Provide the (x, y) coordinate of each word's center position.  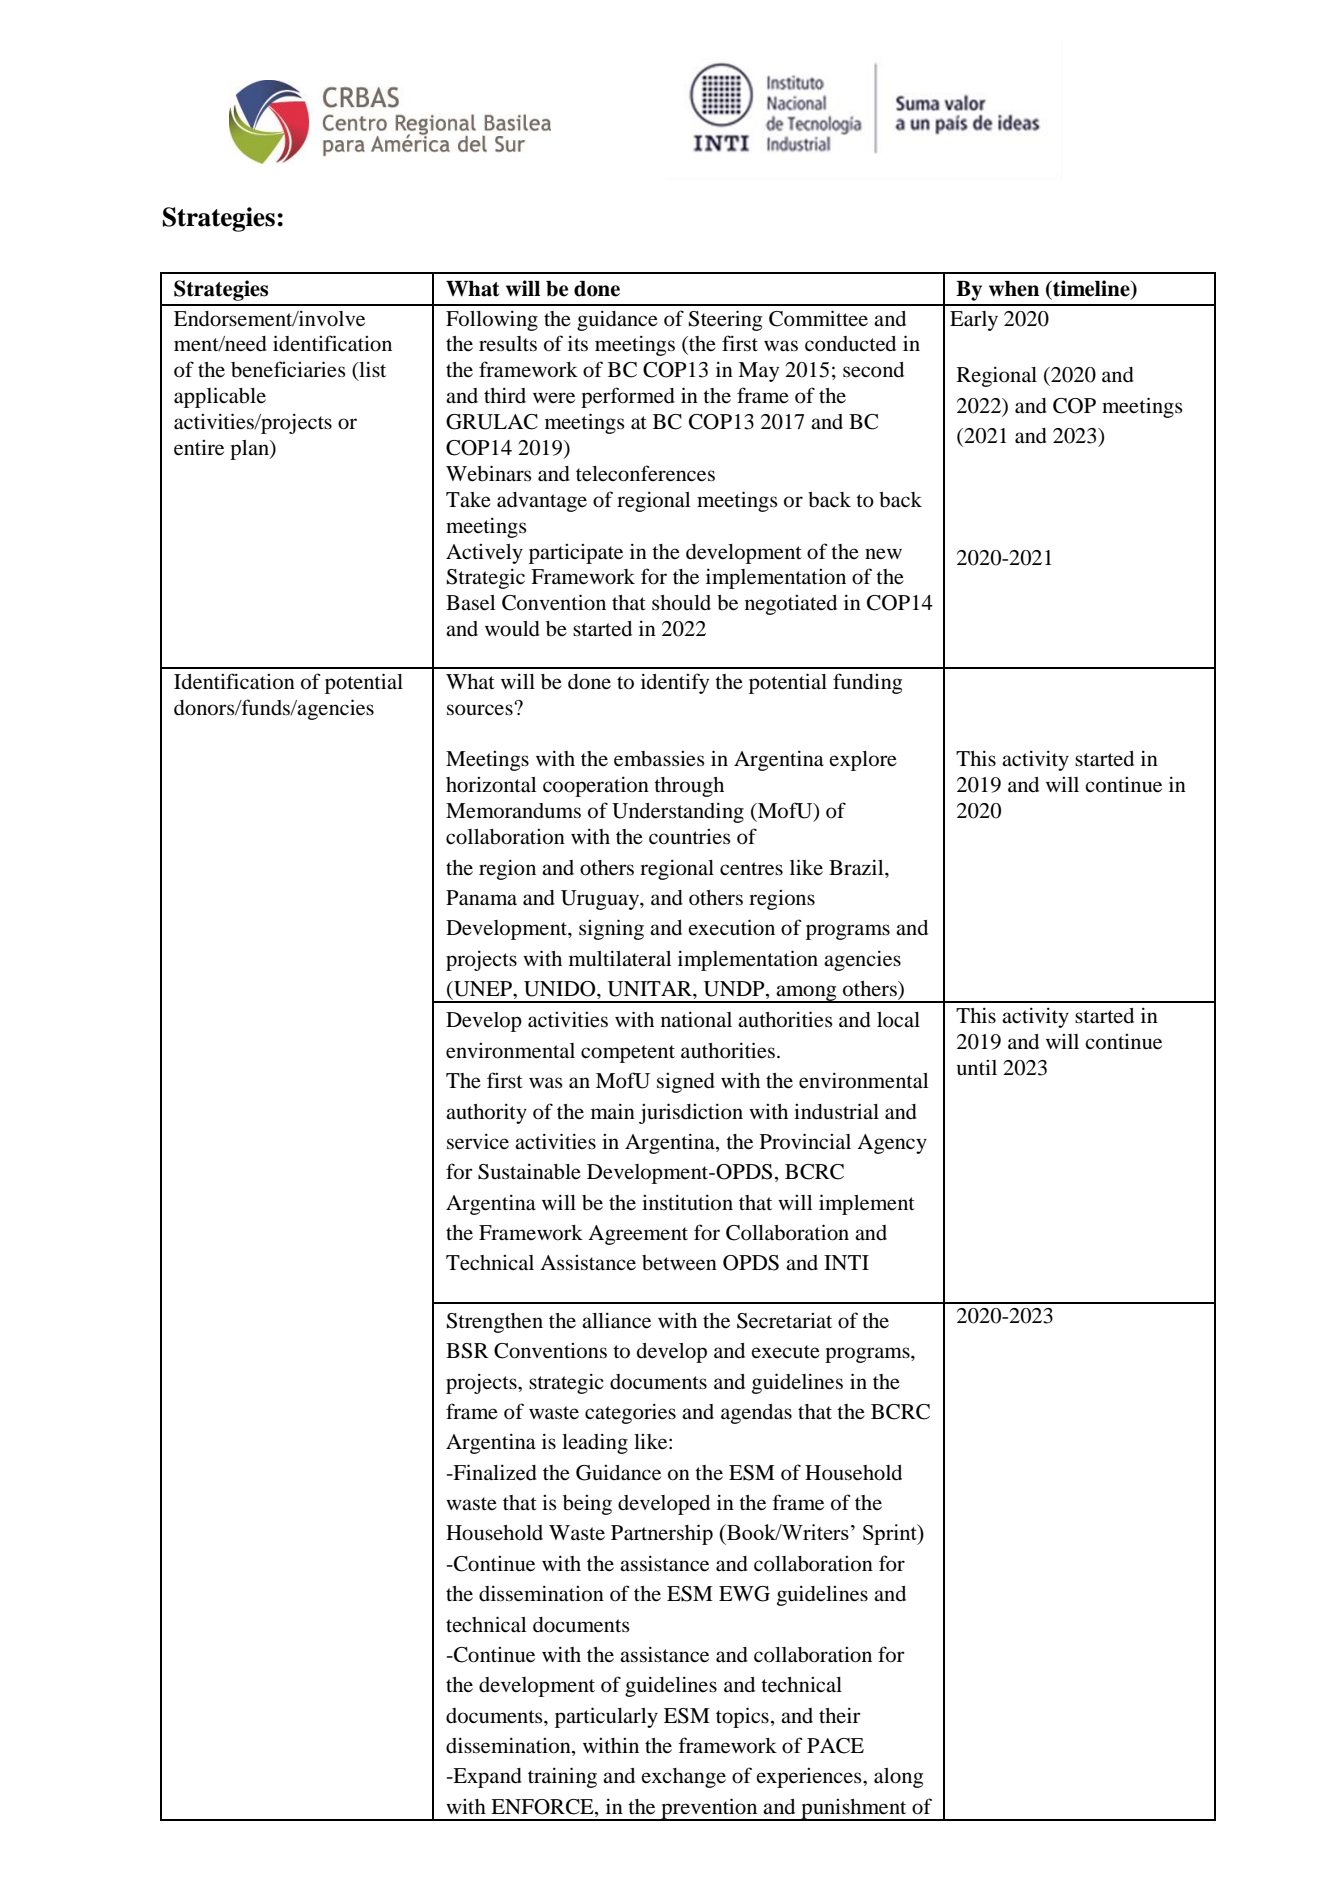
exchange (683, 1778)
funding (867, 683)
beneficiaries (288, 369)
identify (675, 683)
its (578, 343)
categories (630, 1413)
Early (974, 321)
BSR (467, 1351)
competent (628, 1054)
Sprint (891, 1534)
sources (481, 709)
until (976, 1068)
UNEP (483, 989)
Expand (486, 1778)
